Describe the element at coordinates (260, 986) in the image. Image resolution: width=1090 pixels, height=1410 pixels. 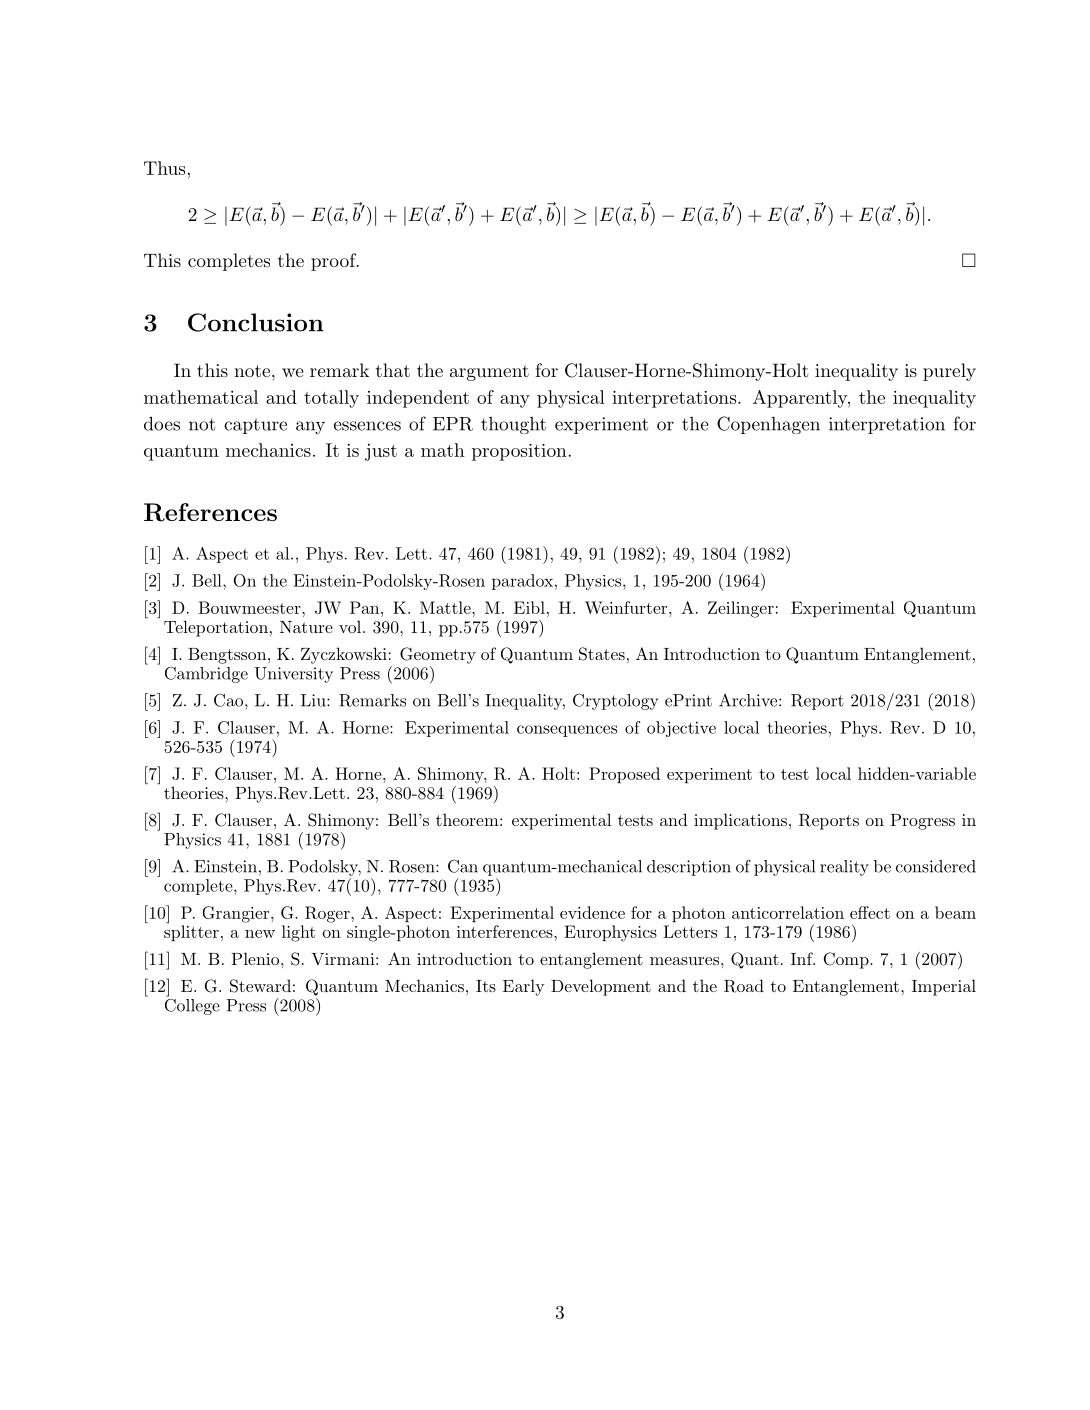
I see `Steward` at that location.
